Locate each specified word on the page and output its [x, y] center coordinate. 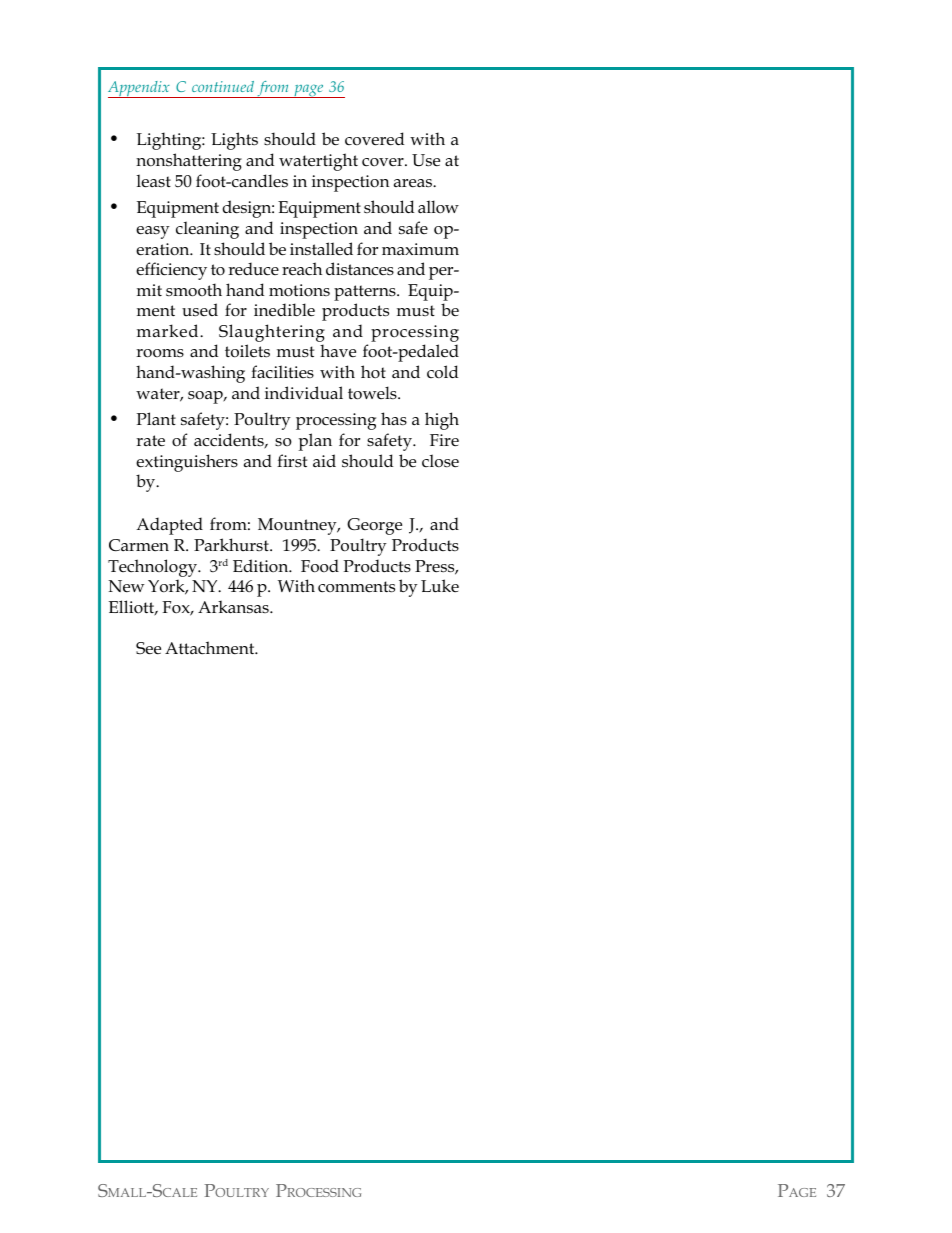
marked [169, 331]
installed [321, 249]
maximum [420, 249]
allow [438, 206]
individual [304, 392]
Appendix [140, 89]
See [148, 648]
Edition [262, 565]
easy [153, 232]
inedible [284, 310]
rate [150, 441]
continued [223, 86]
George [374, 526]
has [394, 418]
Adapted [169, 526]
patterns [366, 293]
